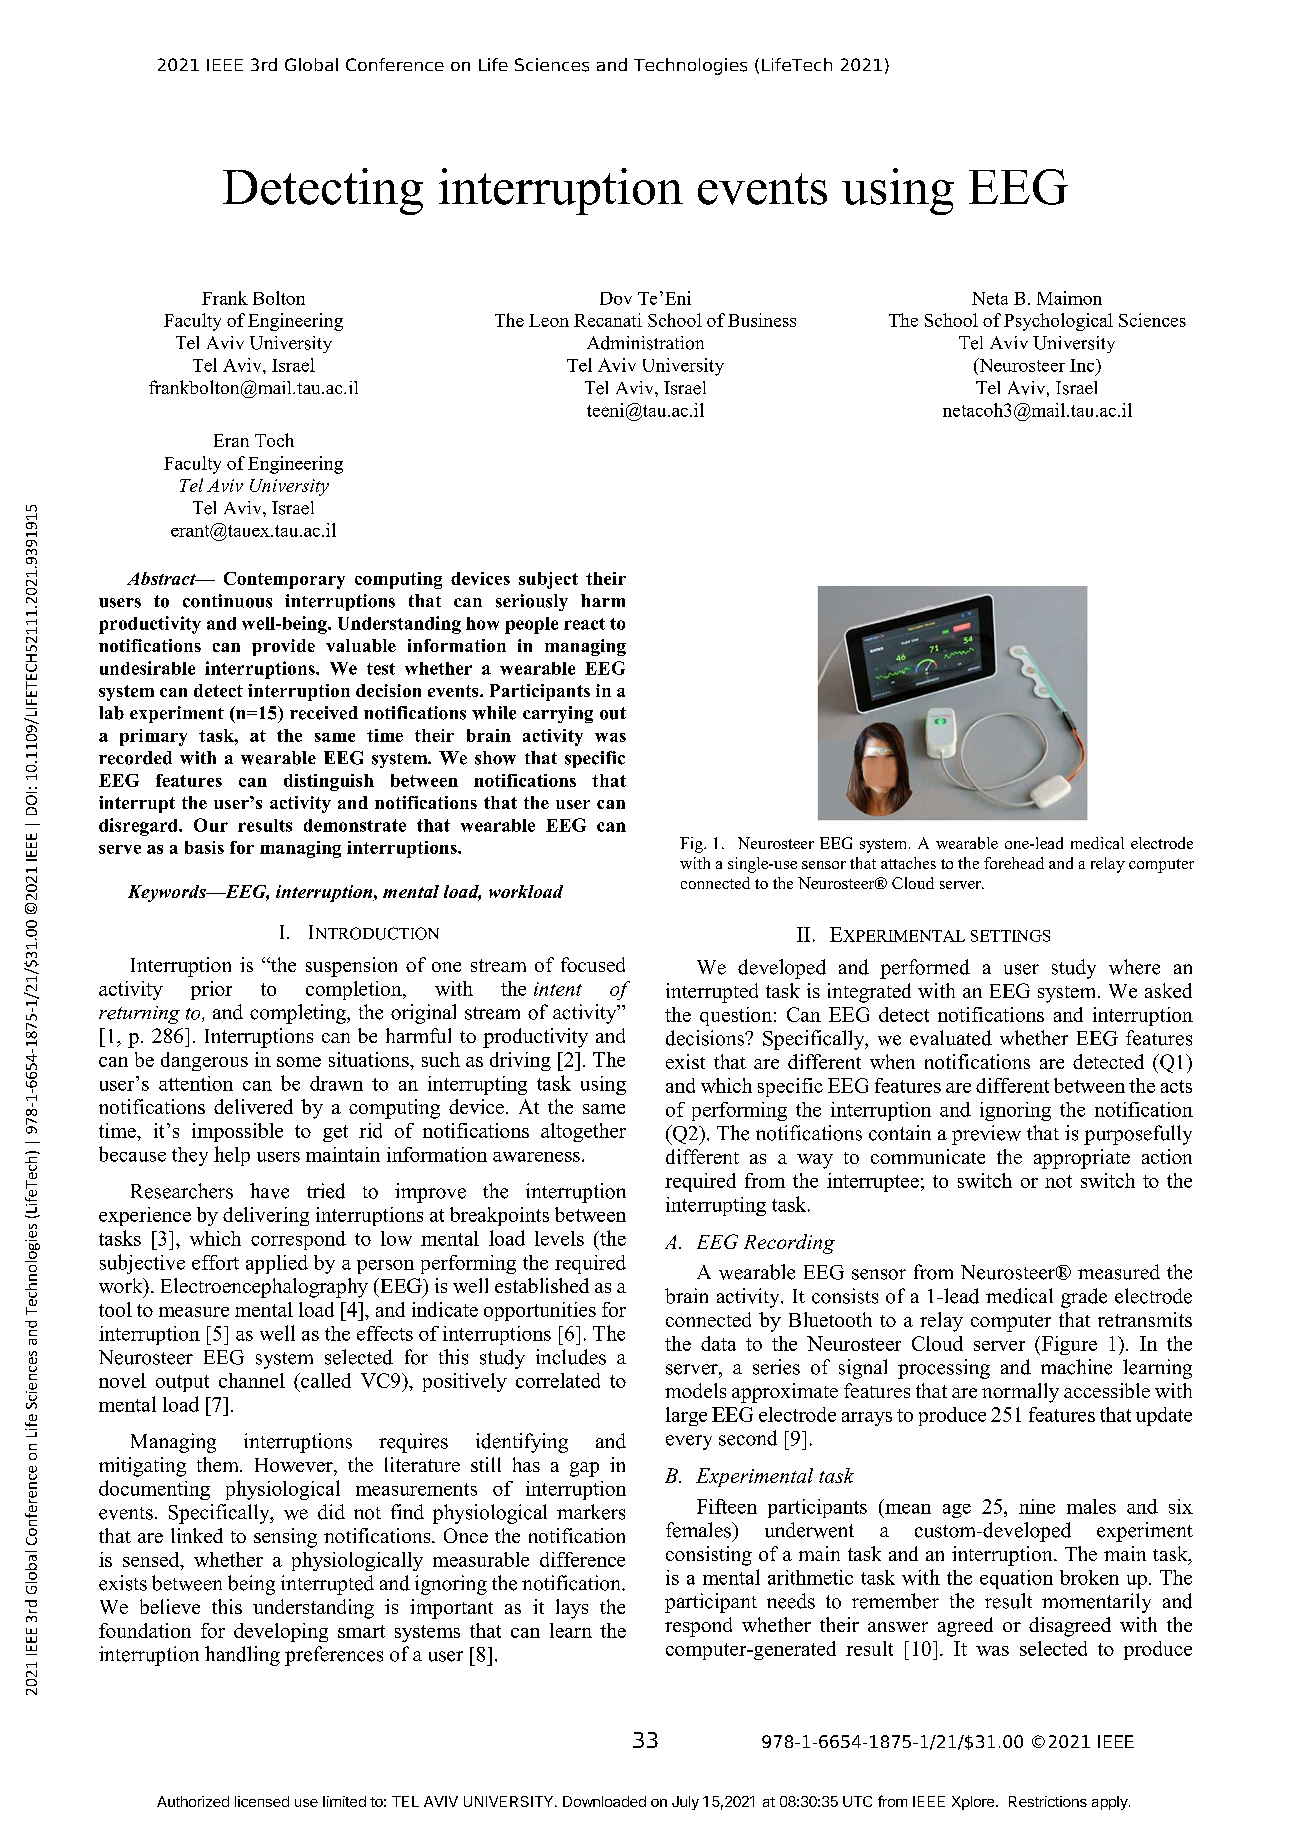  What do you see at coordinates (558, 714) in the image?
I see `carrying` at bounding box center [558, 714].
